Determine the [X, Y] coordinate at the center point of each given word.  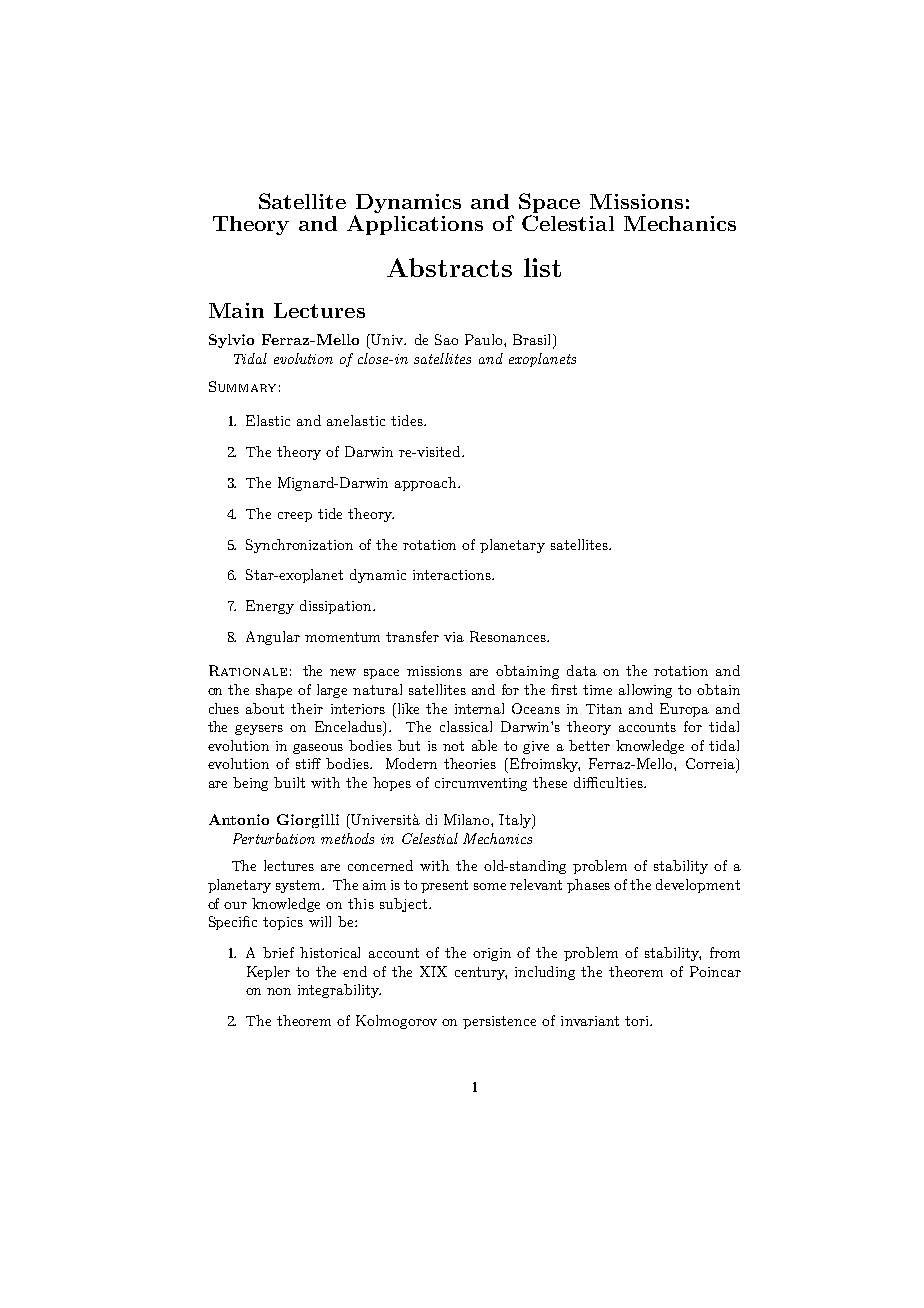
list [542, 267]
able [484, 745]
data [582, 670]
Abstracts [449, 267]
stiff [308, 763]
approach [427, 484]
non [279, 991]
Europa [684, 710]
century [481, 973]
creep [295, 517]
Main [236, 310]
